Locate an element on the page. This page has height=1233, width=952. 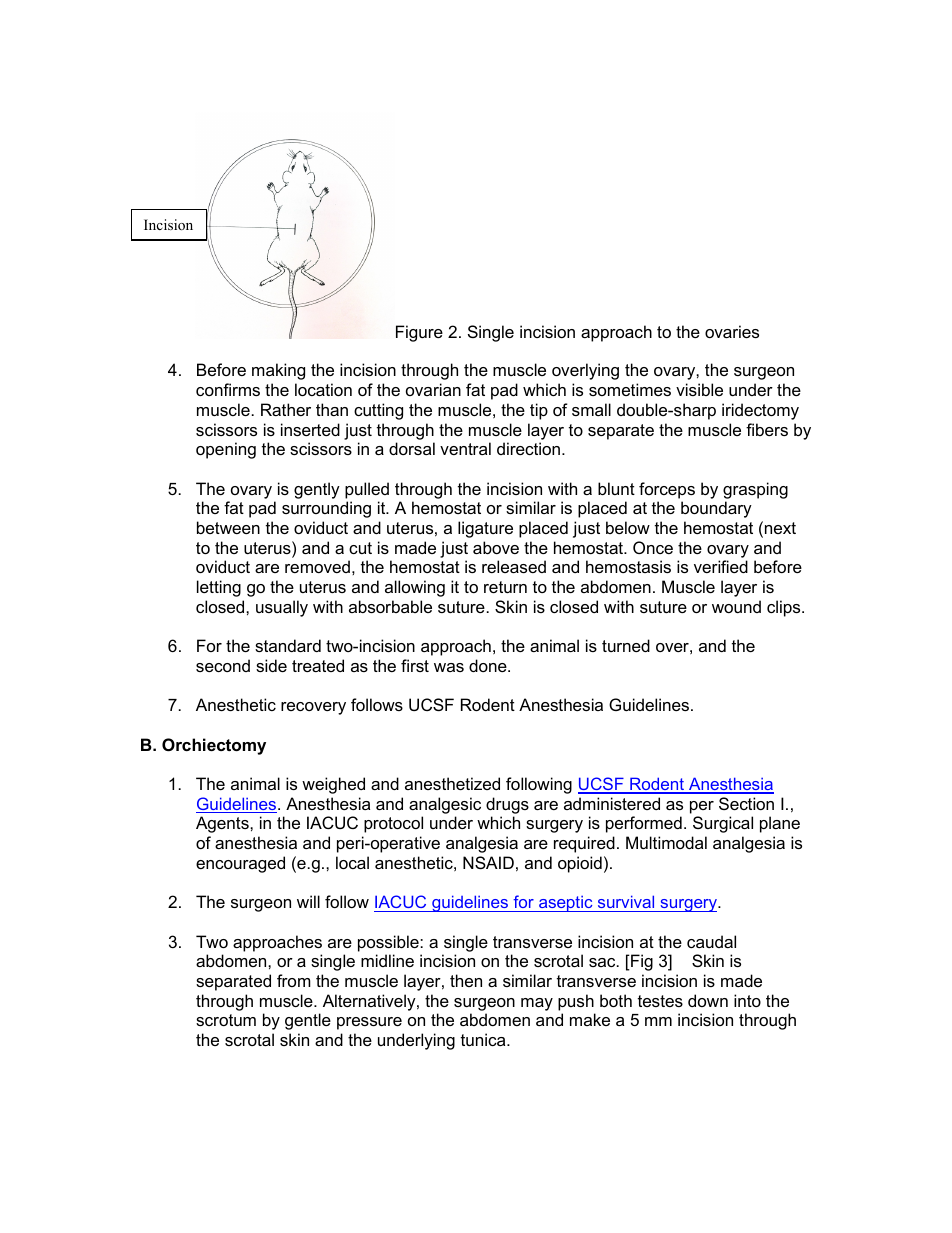
ovaries is located at coordinates (732, 331).
